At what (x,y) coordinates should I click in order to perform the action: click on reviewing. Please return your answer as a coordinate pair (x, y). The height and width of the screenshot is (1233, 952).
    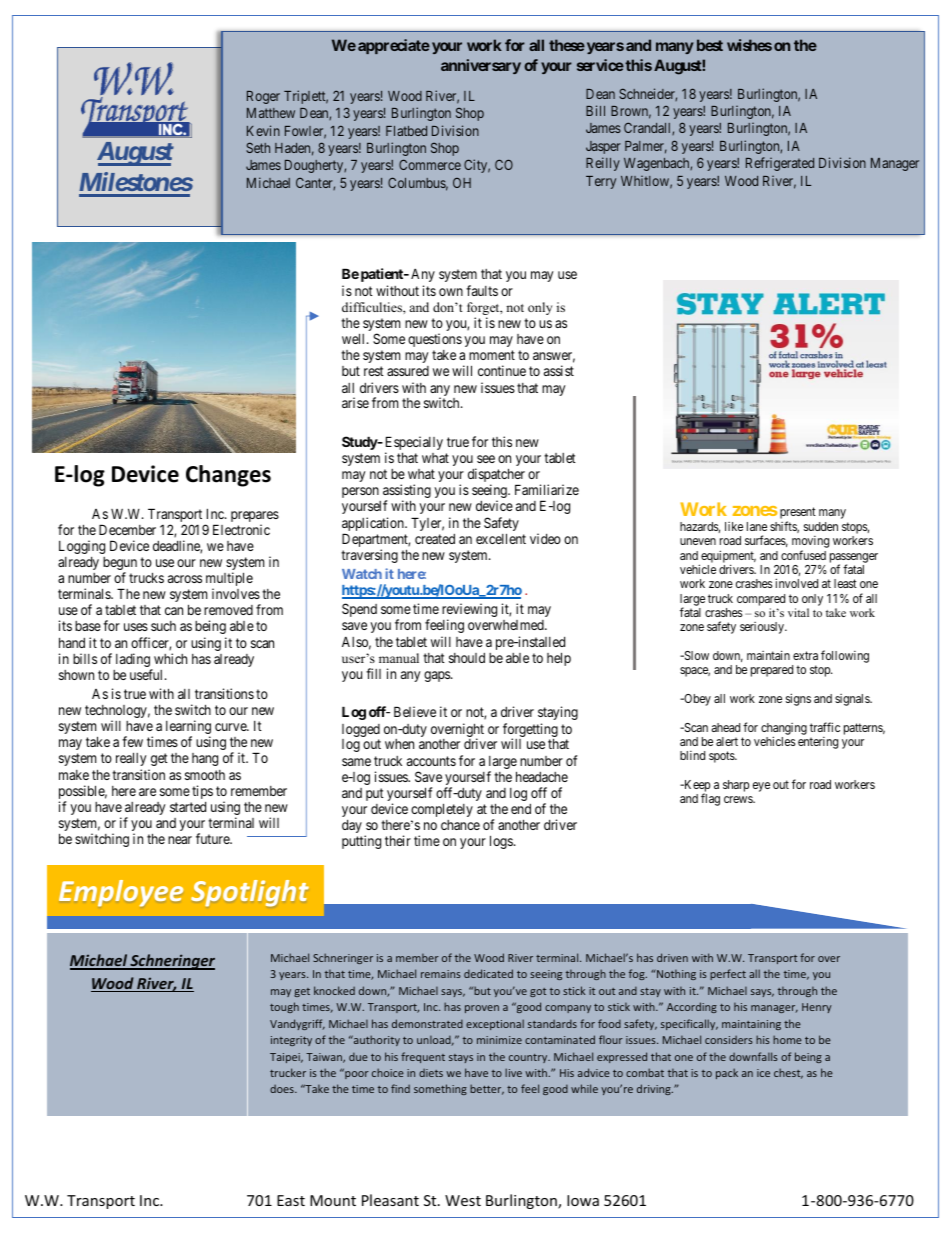
    Looking at the image, I should click on (469, 611).
